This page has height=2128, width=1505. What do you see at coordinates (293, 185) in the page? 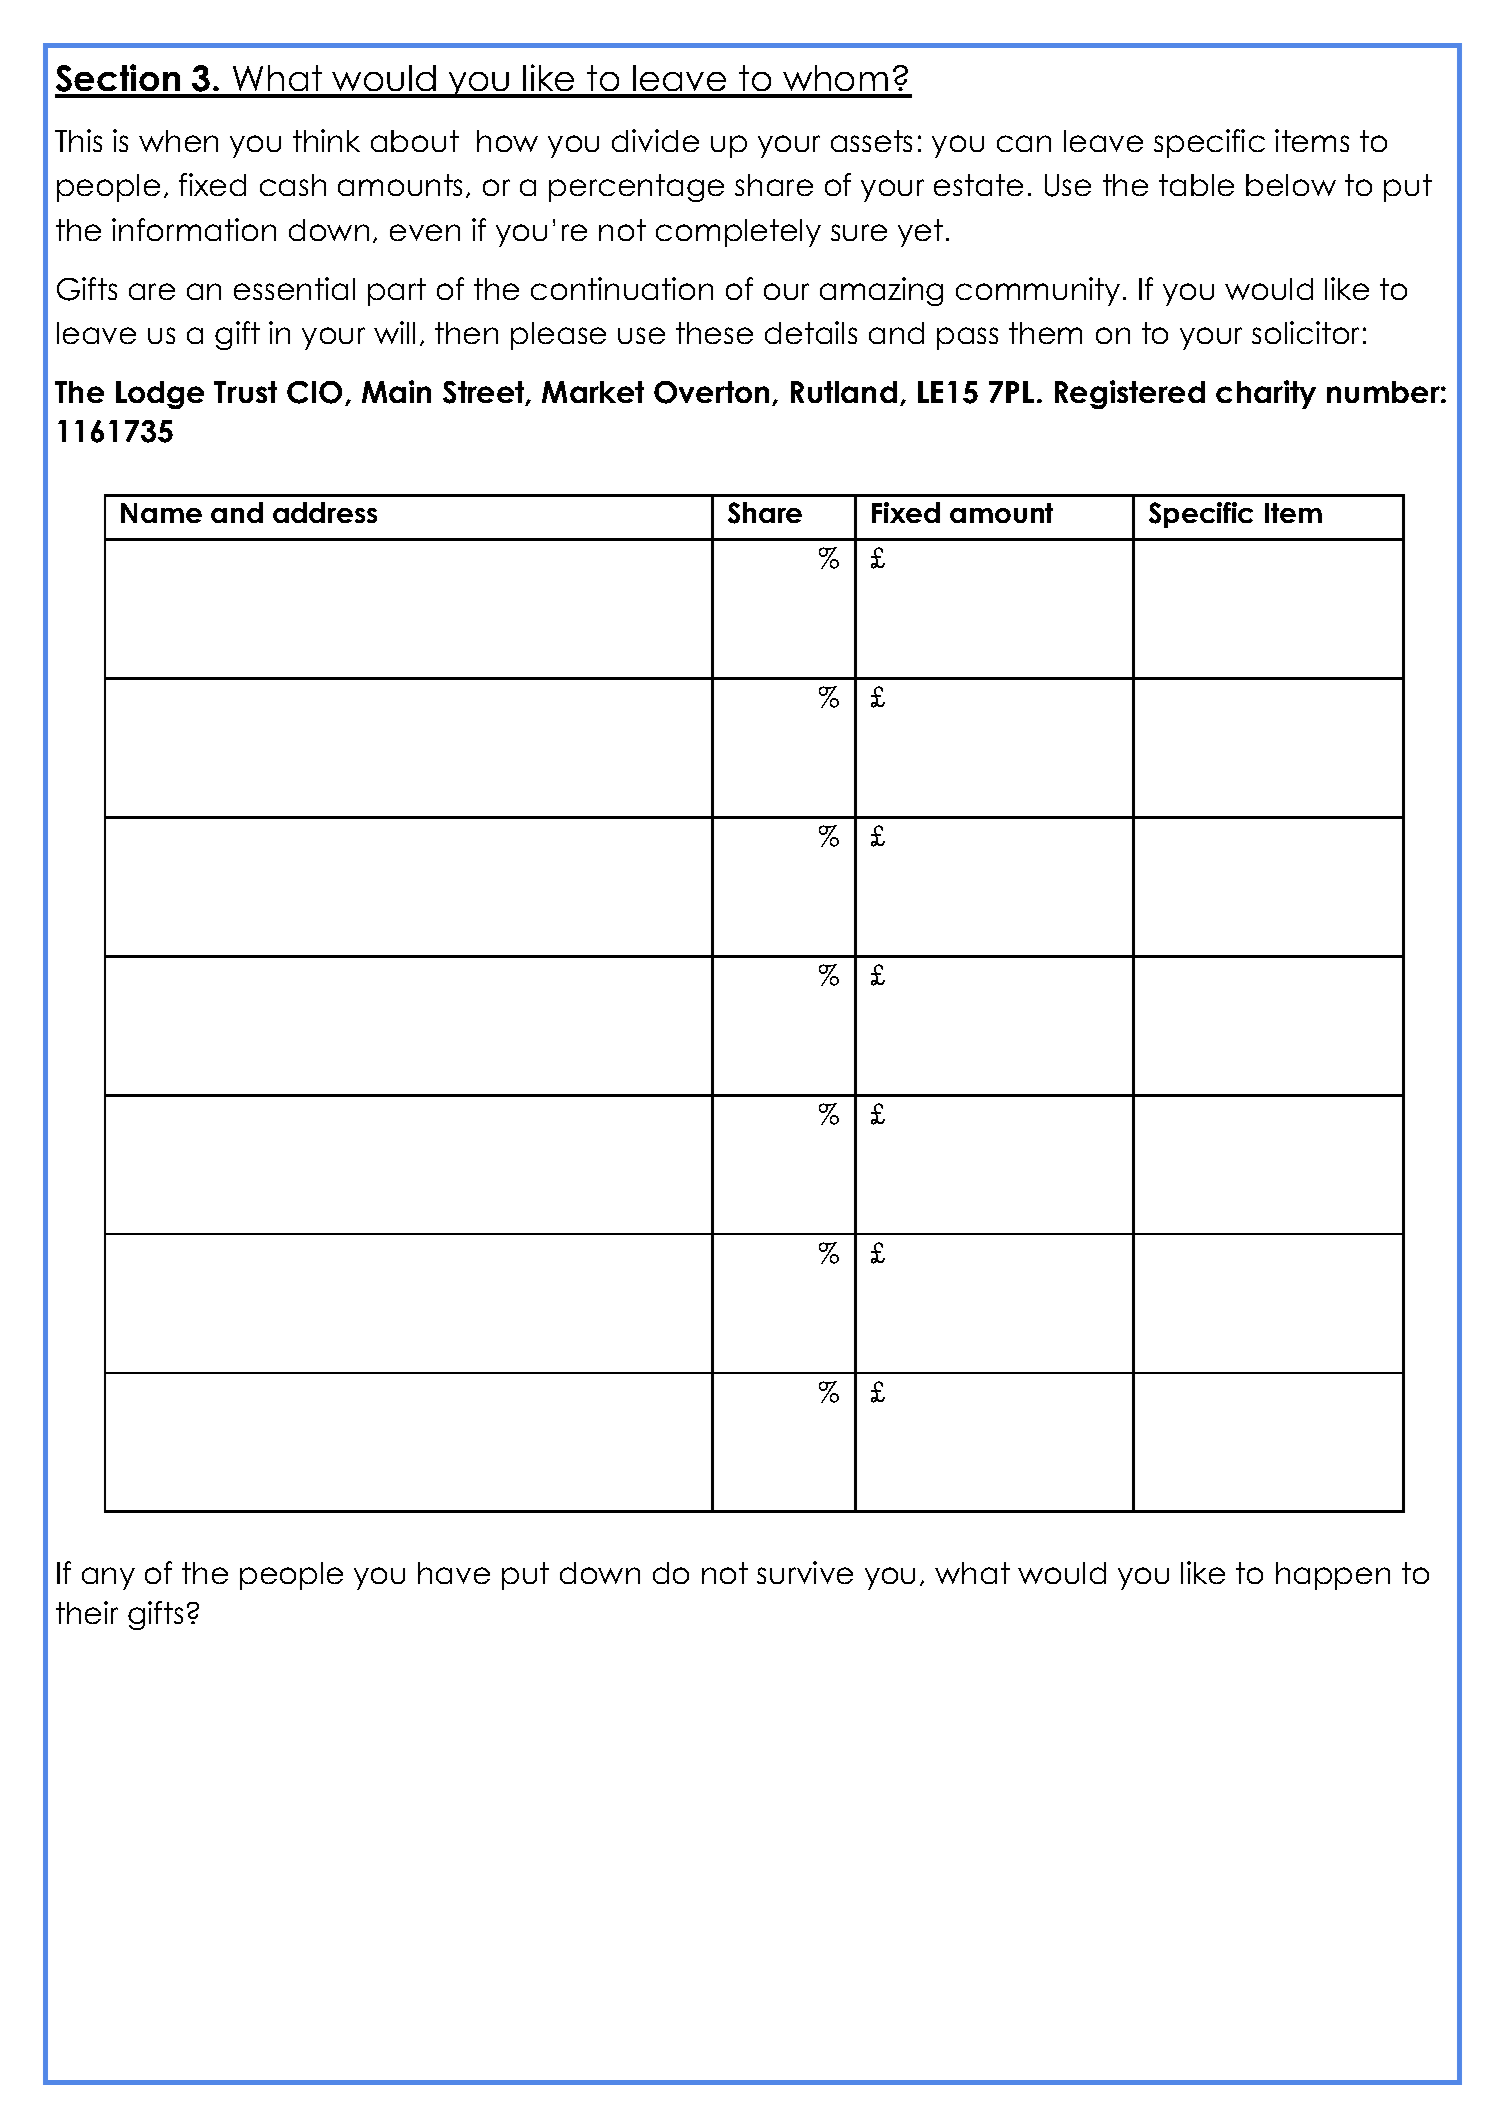
I see `cash` at bounding box center [293, 185].
